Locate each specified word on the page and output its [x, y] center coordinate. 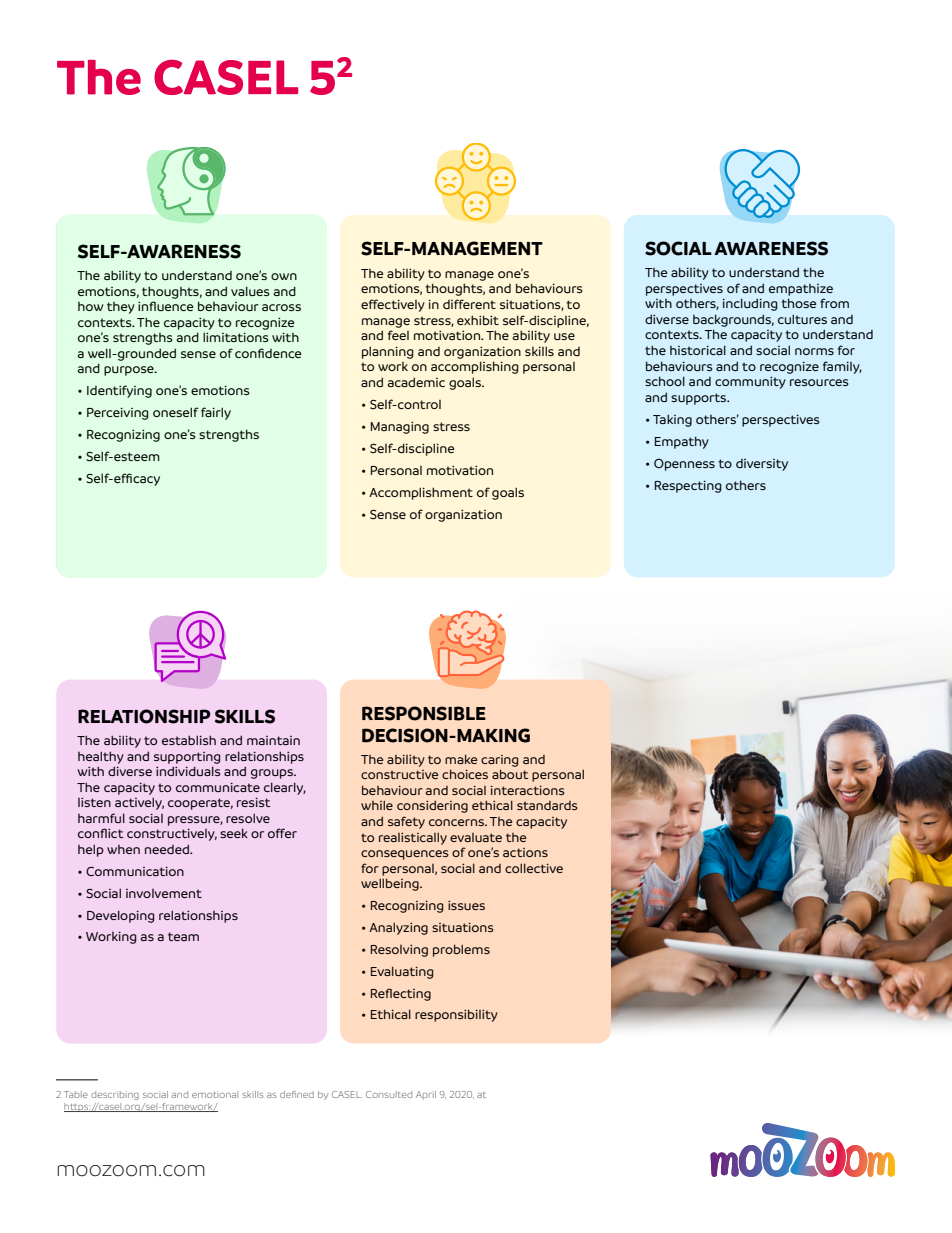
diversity [762, 465]
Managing [400, 427]
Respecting [688, 486]
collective [534, 868]
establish [189, 740]
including [750, 304]
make [461, 759]
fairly [216, 413]
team [183, 936]
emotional [215, 1094]
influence [165, 306]
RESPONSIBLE [424, 713]
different [469, 304]
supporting [187, 758]
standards [547, 805]
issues [466, 905]
